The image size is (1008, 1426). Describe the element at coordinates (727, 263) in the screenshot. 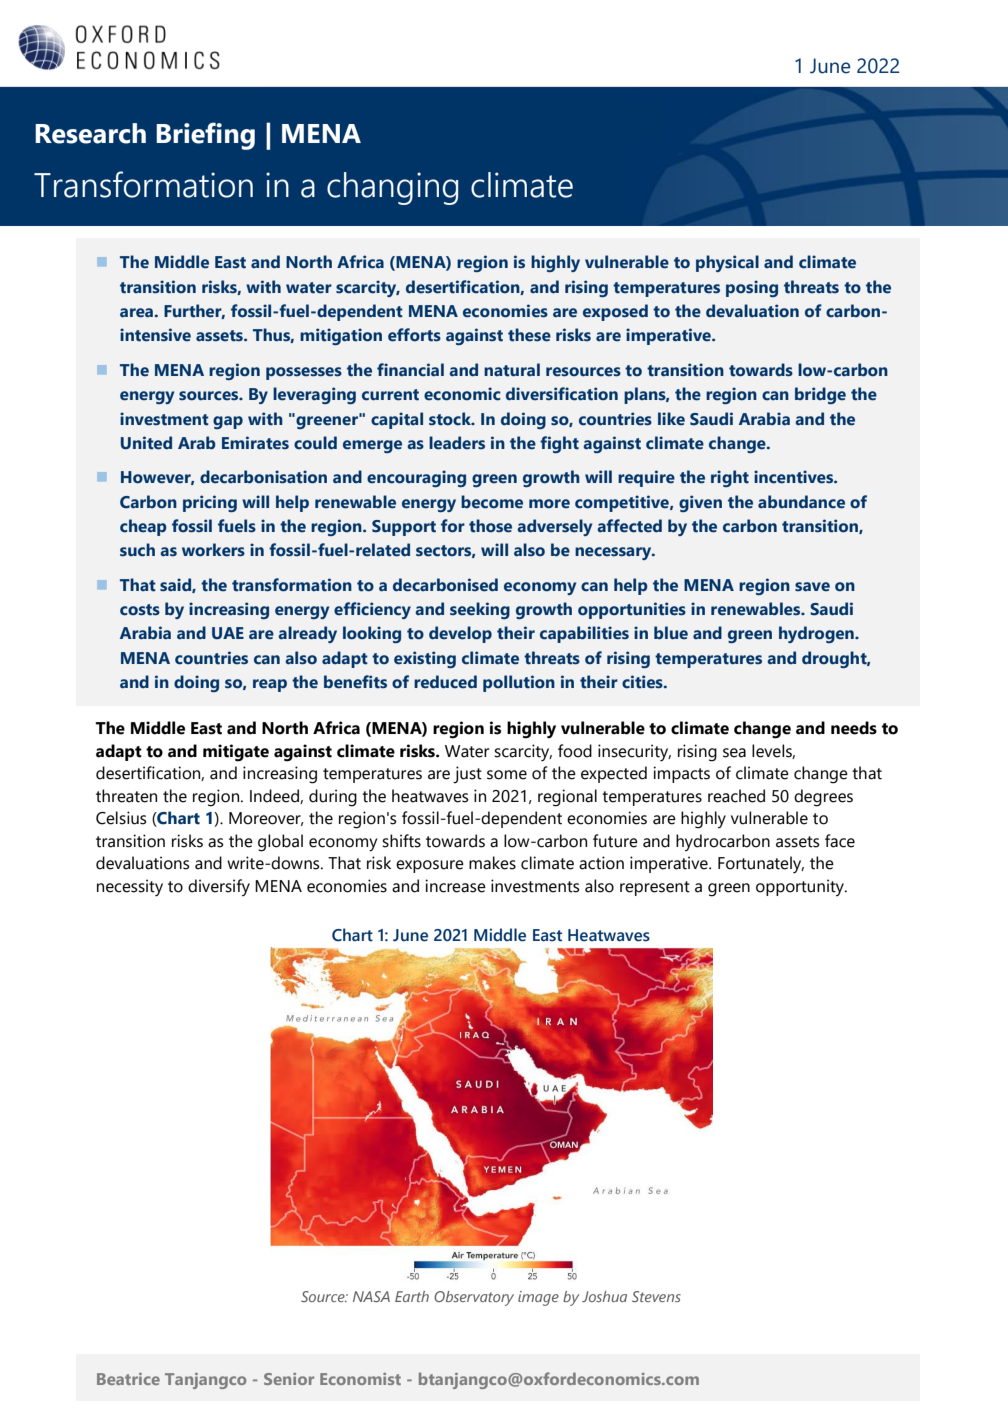

I see `physical` at that location.
